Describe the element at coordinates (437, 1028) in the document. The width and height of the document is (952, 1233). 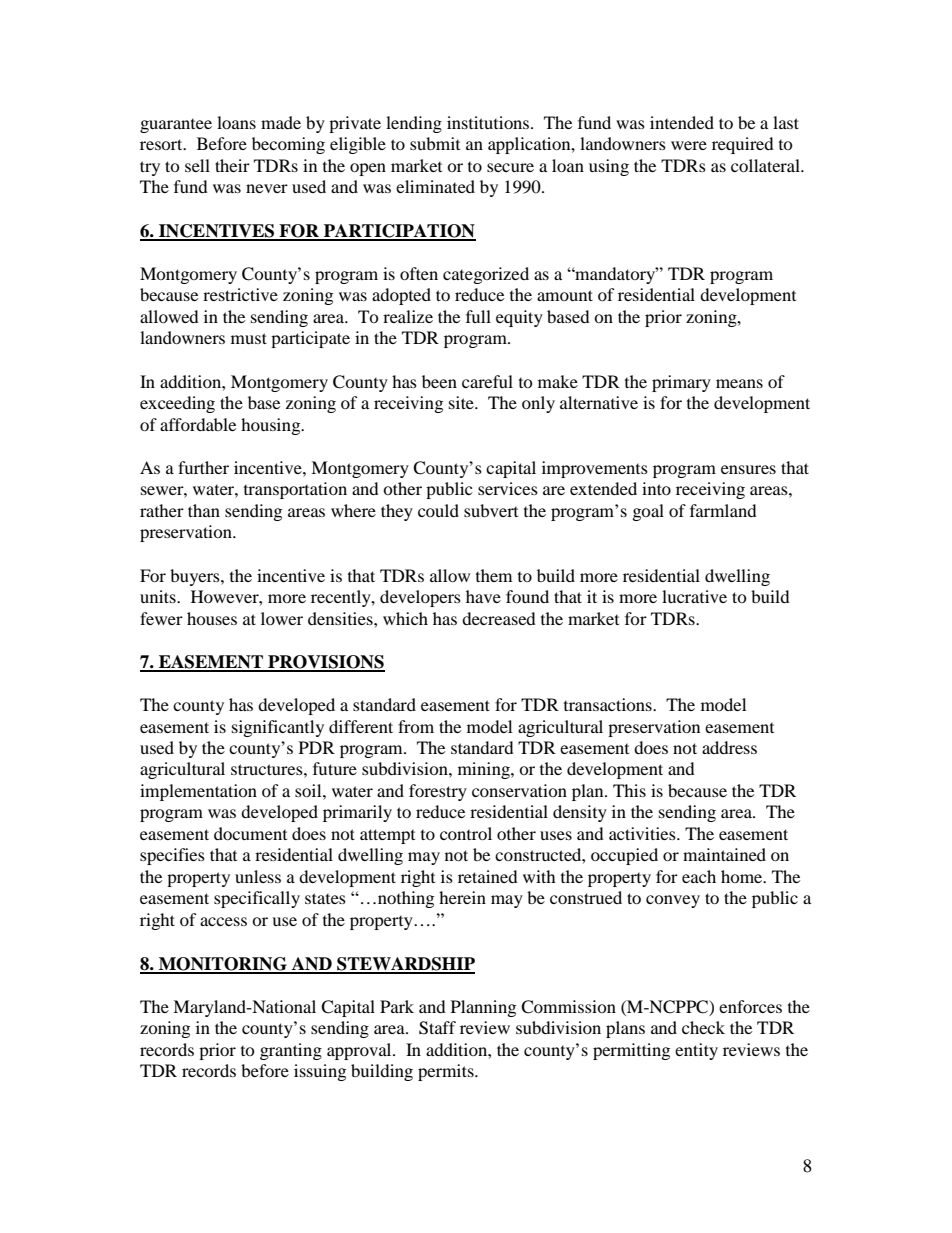
I see `Staff` at that location.
